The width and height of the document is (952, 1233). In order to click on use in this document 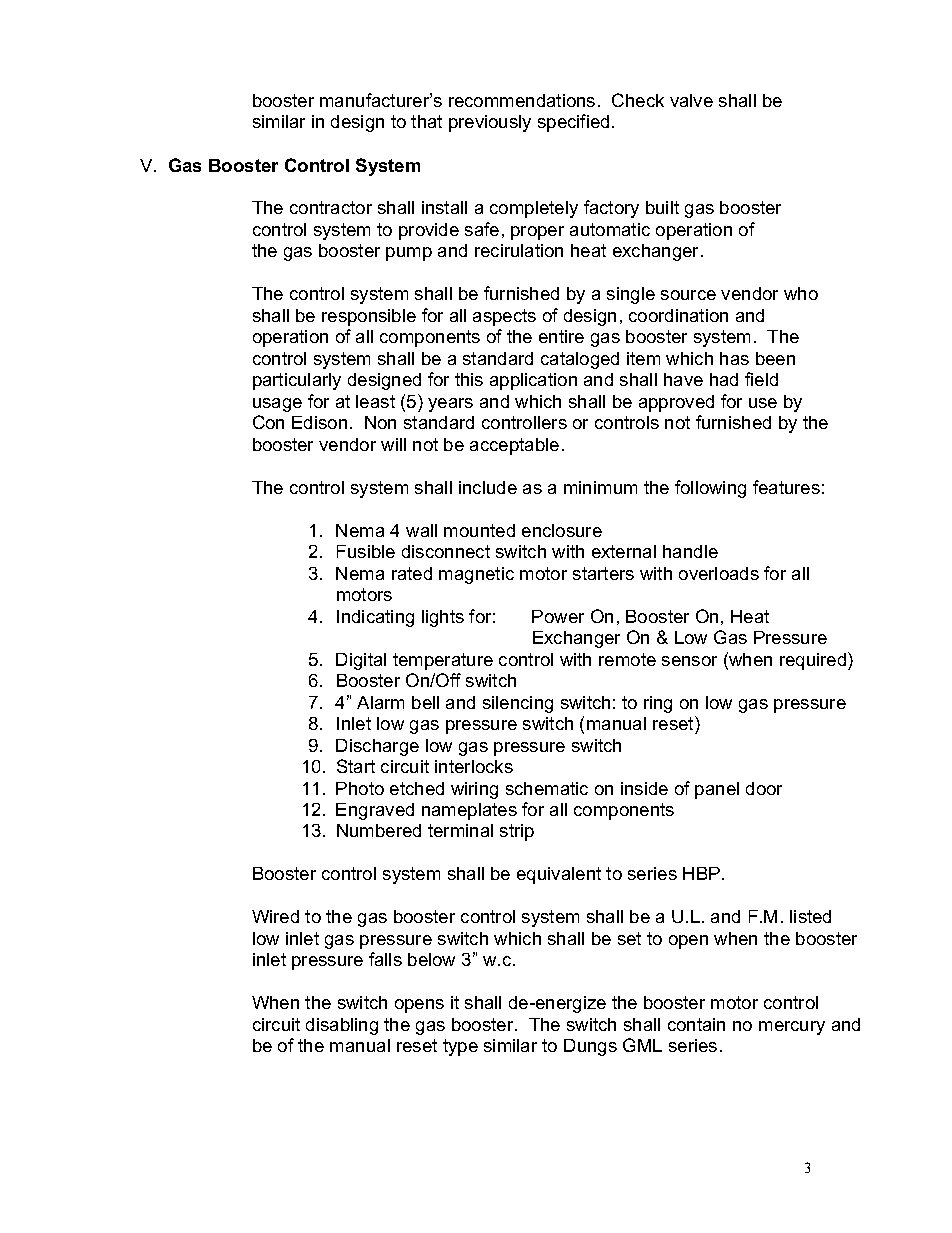, I will do `click(763, 403)`.
